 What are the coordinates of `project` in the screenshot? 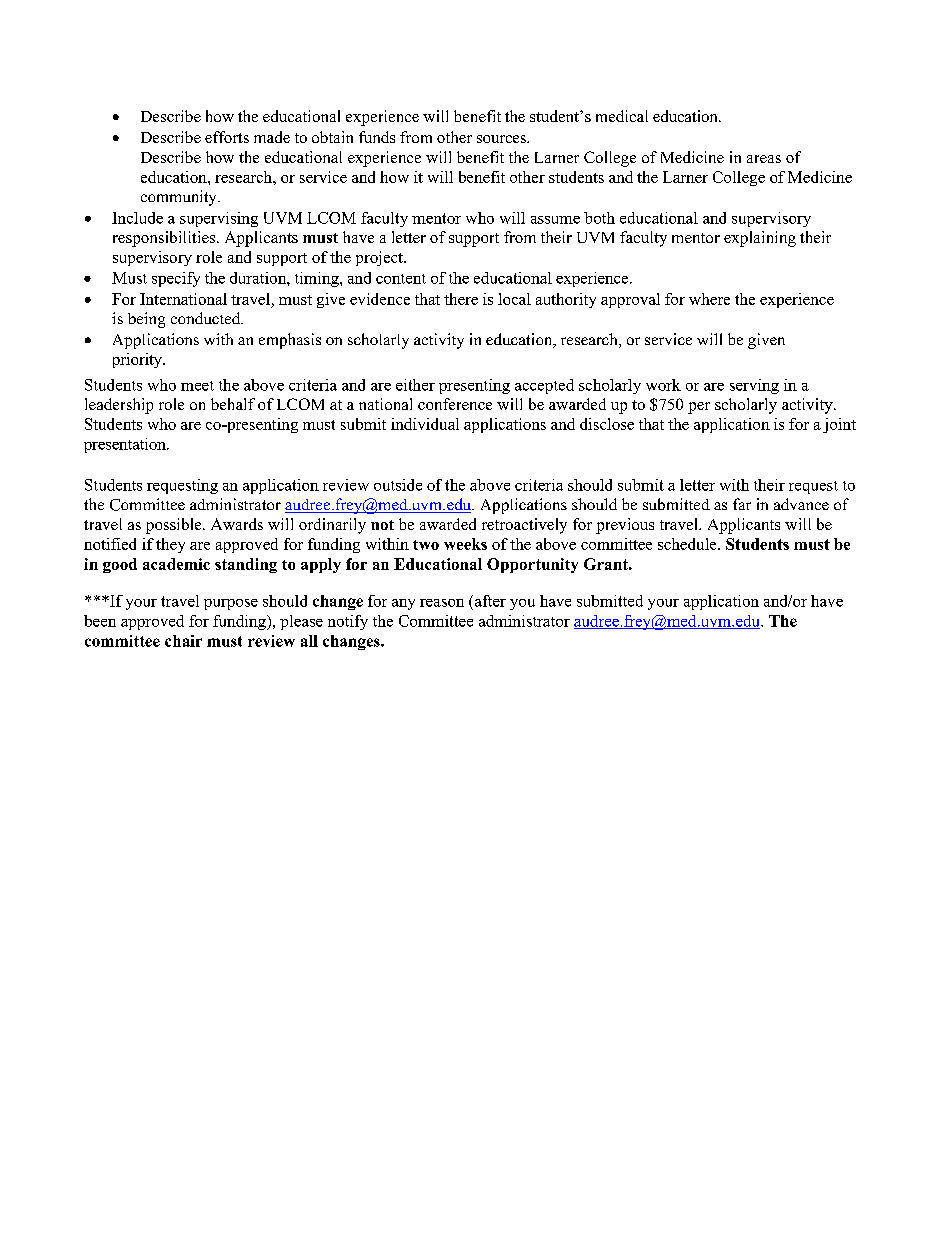 It's located at (380, 258).
